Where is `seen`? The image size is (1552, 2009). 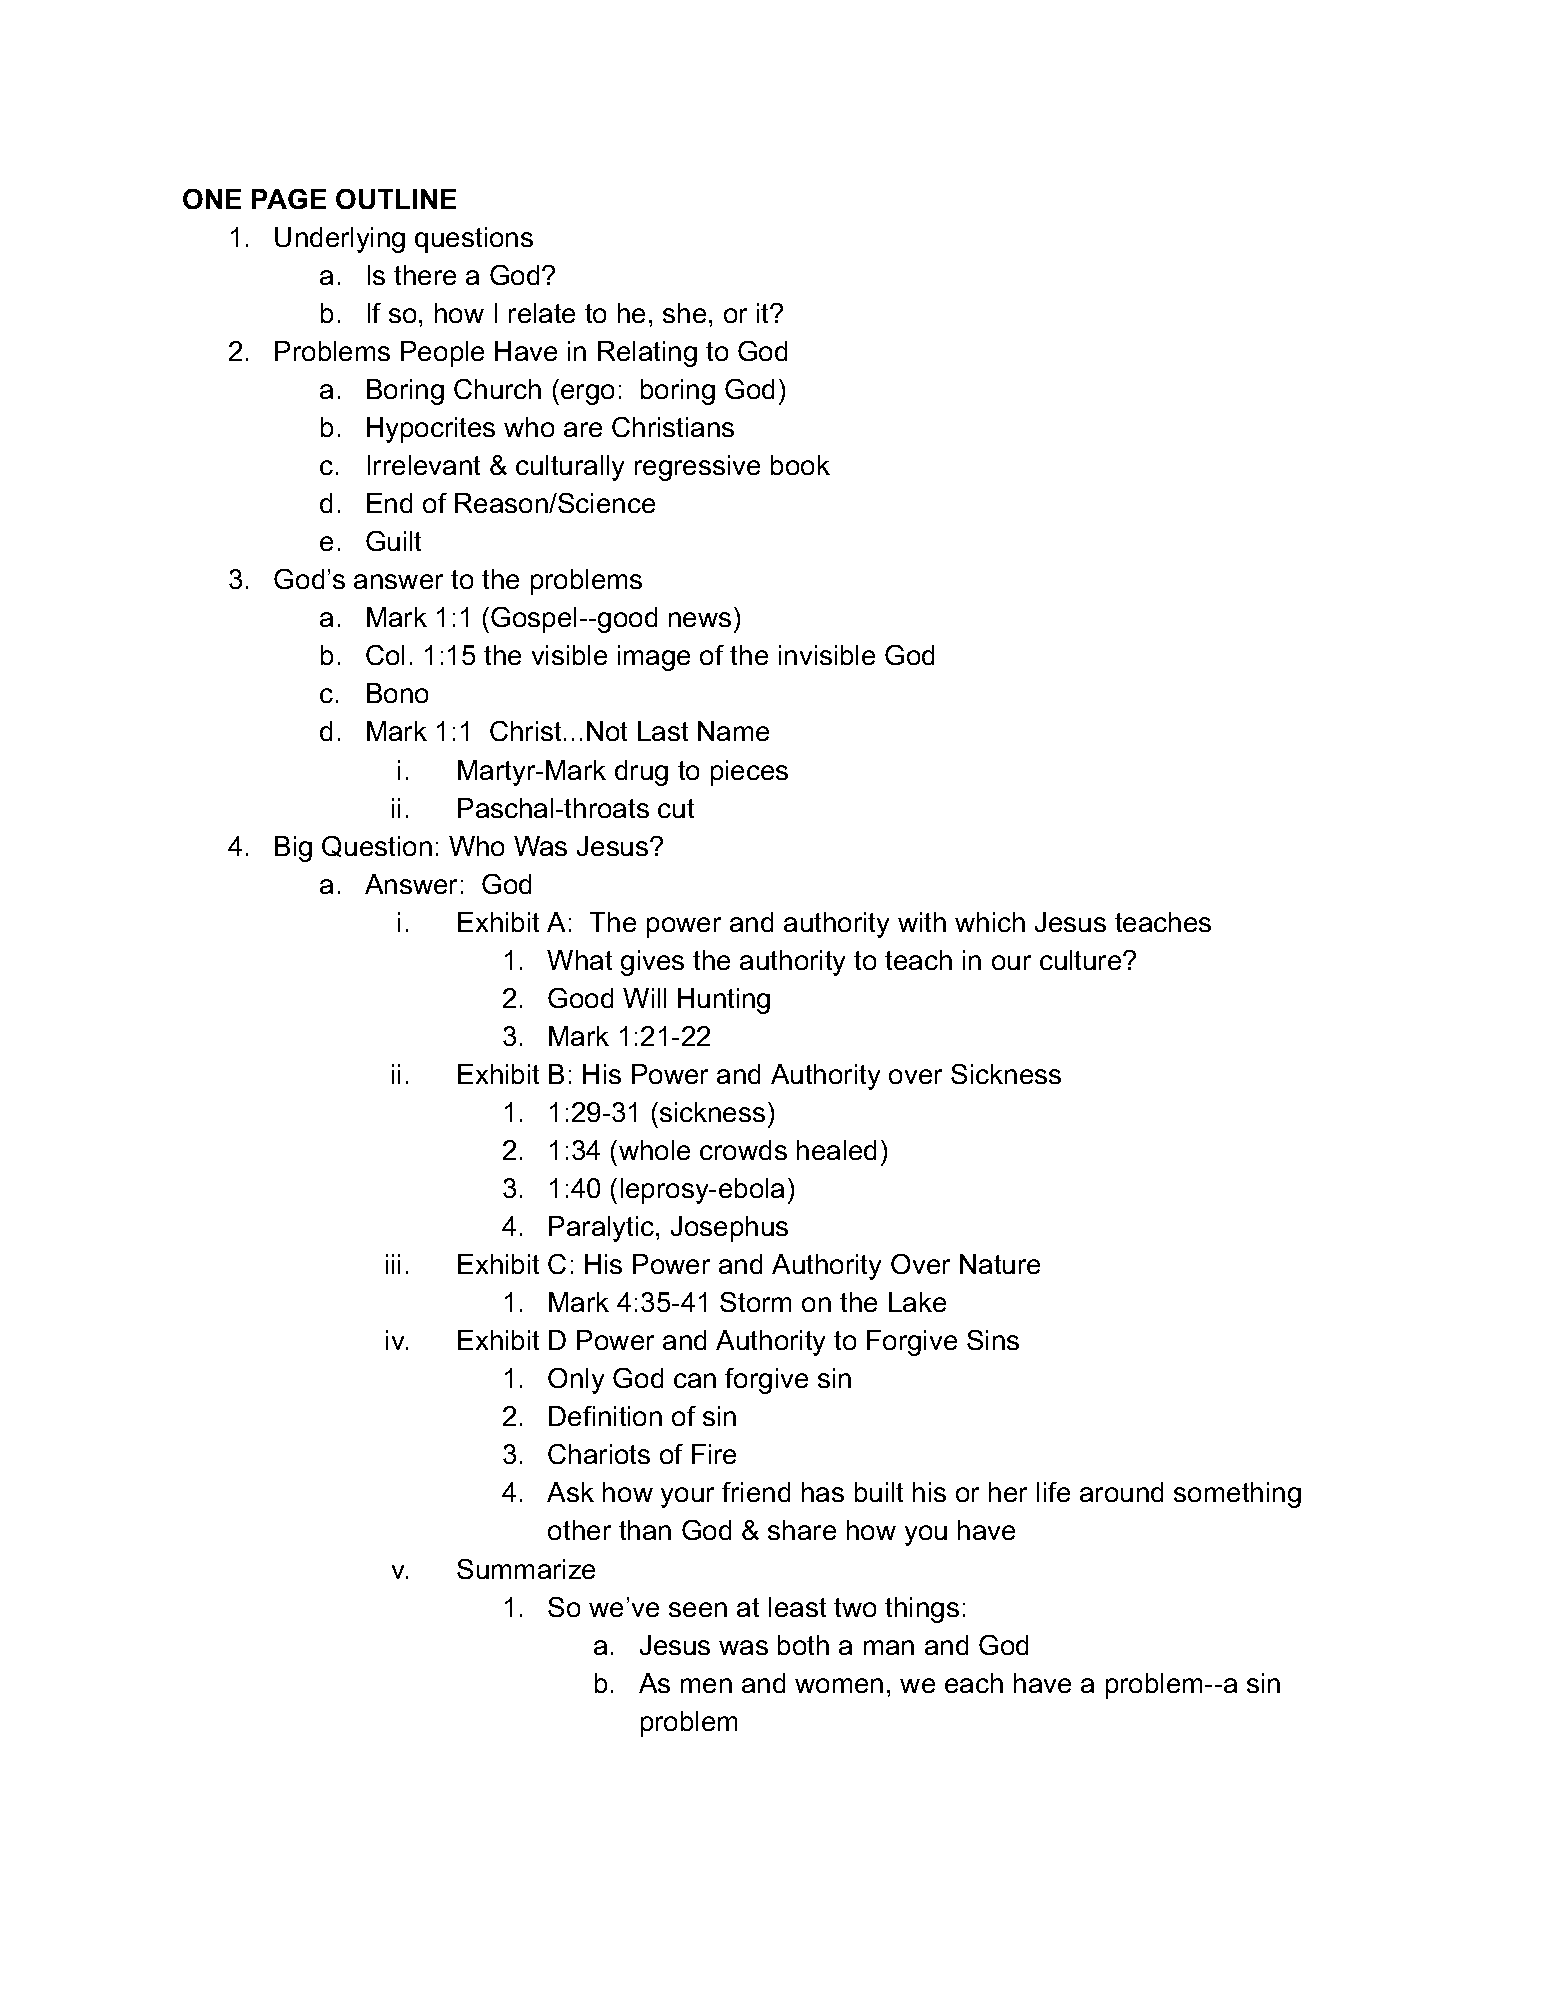 seen is located at coordinates (698, 1609).
